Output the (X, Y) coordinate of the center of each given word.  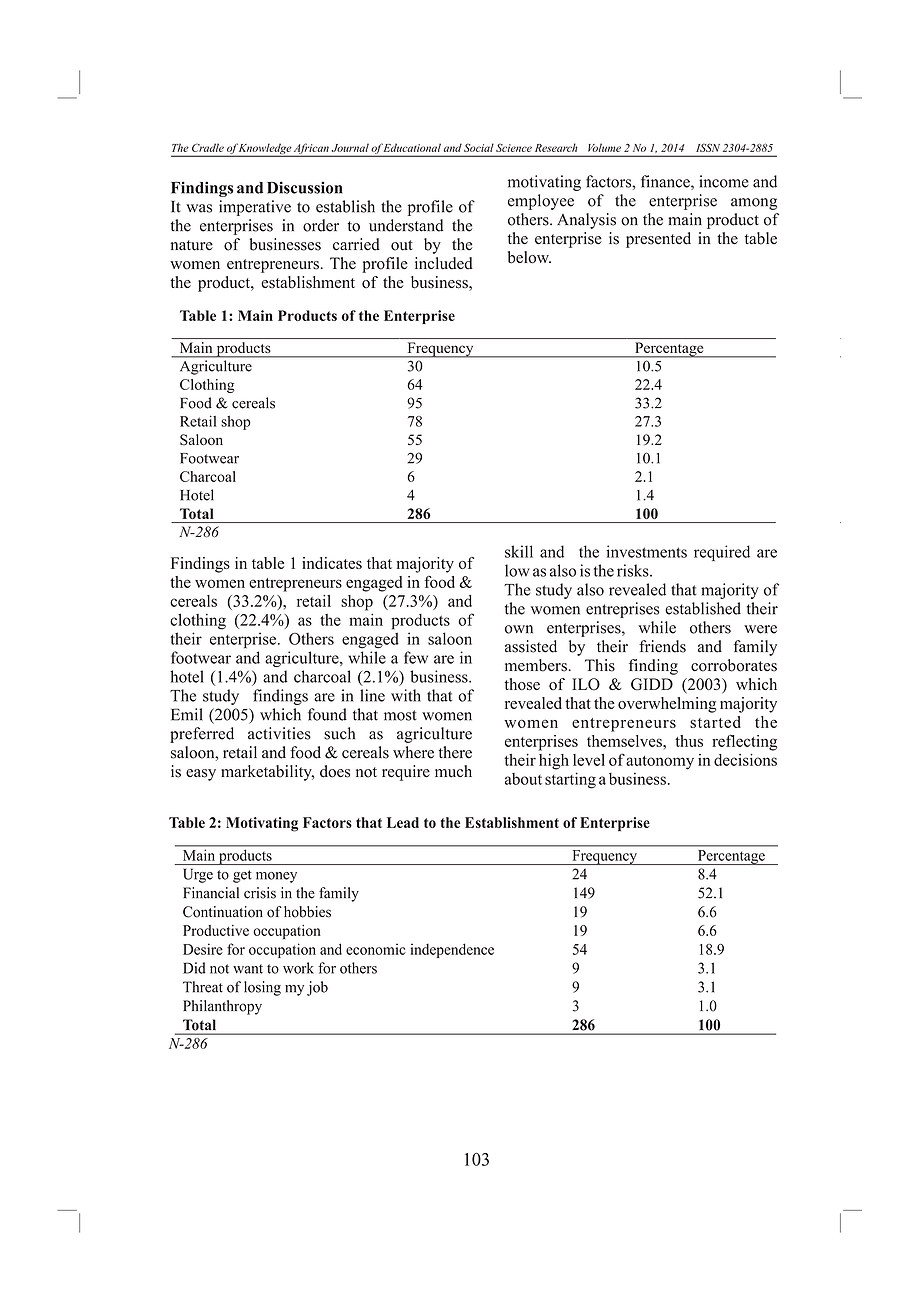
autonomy (660, 763)
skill (519, 551)
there (455, 752)
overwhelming (667, 705)
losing (262, 988)
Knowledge (265, 150)
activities (279, 733)
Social (479, 147)
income (724, 181)
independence (452, 950)
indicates (332, 563)
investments (646, 551)
